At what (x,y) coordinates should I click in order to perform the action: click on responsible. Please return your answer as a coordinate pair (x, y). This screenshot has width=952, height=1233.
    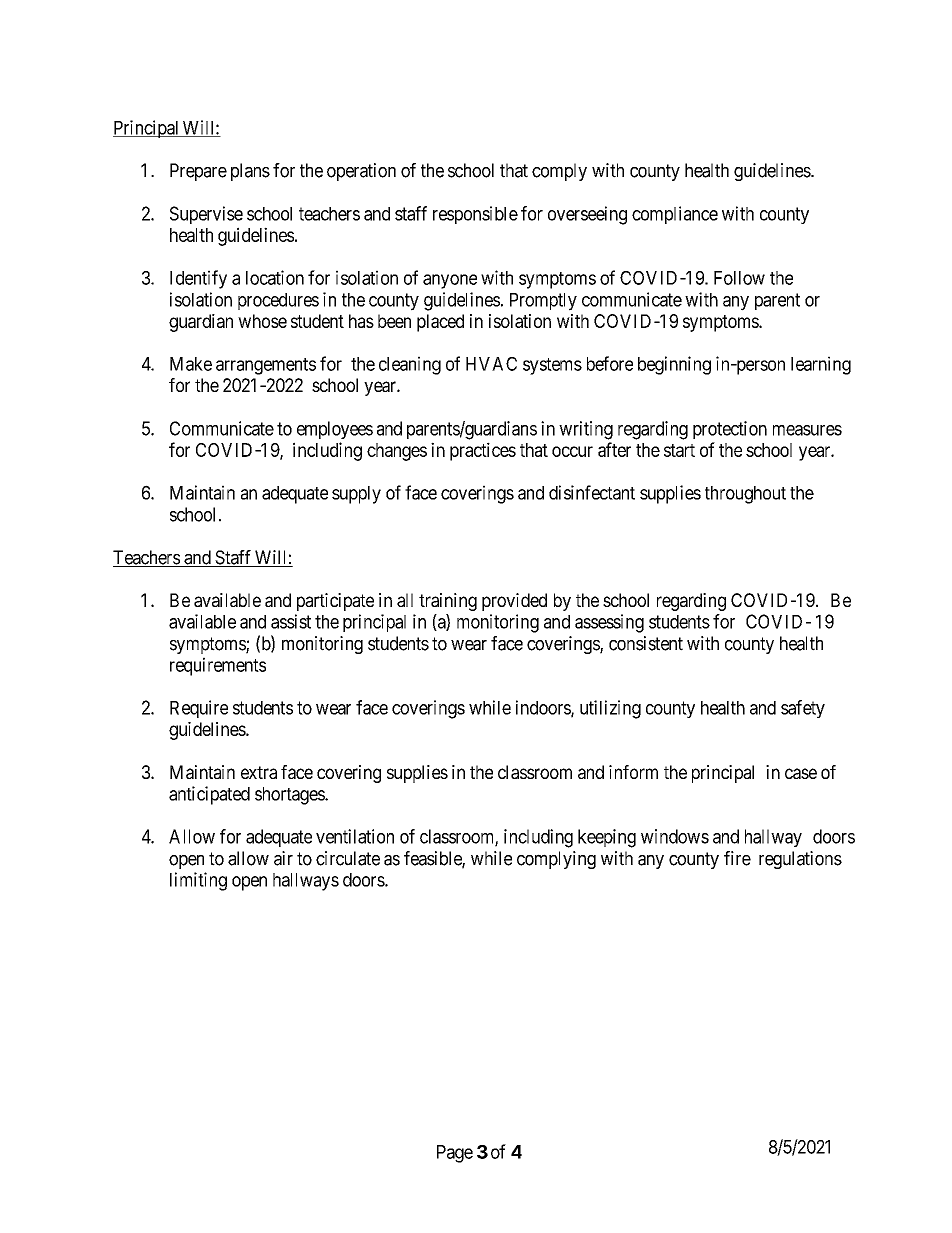
    Looking at the image, I should click on (475, 215).
